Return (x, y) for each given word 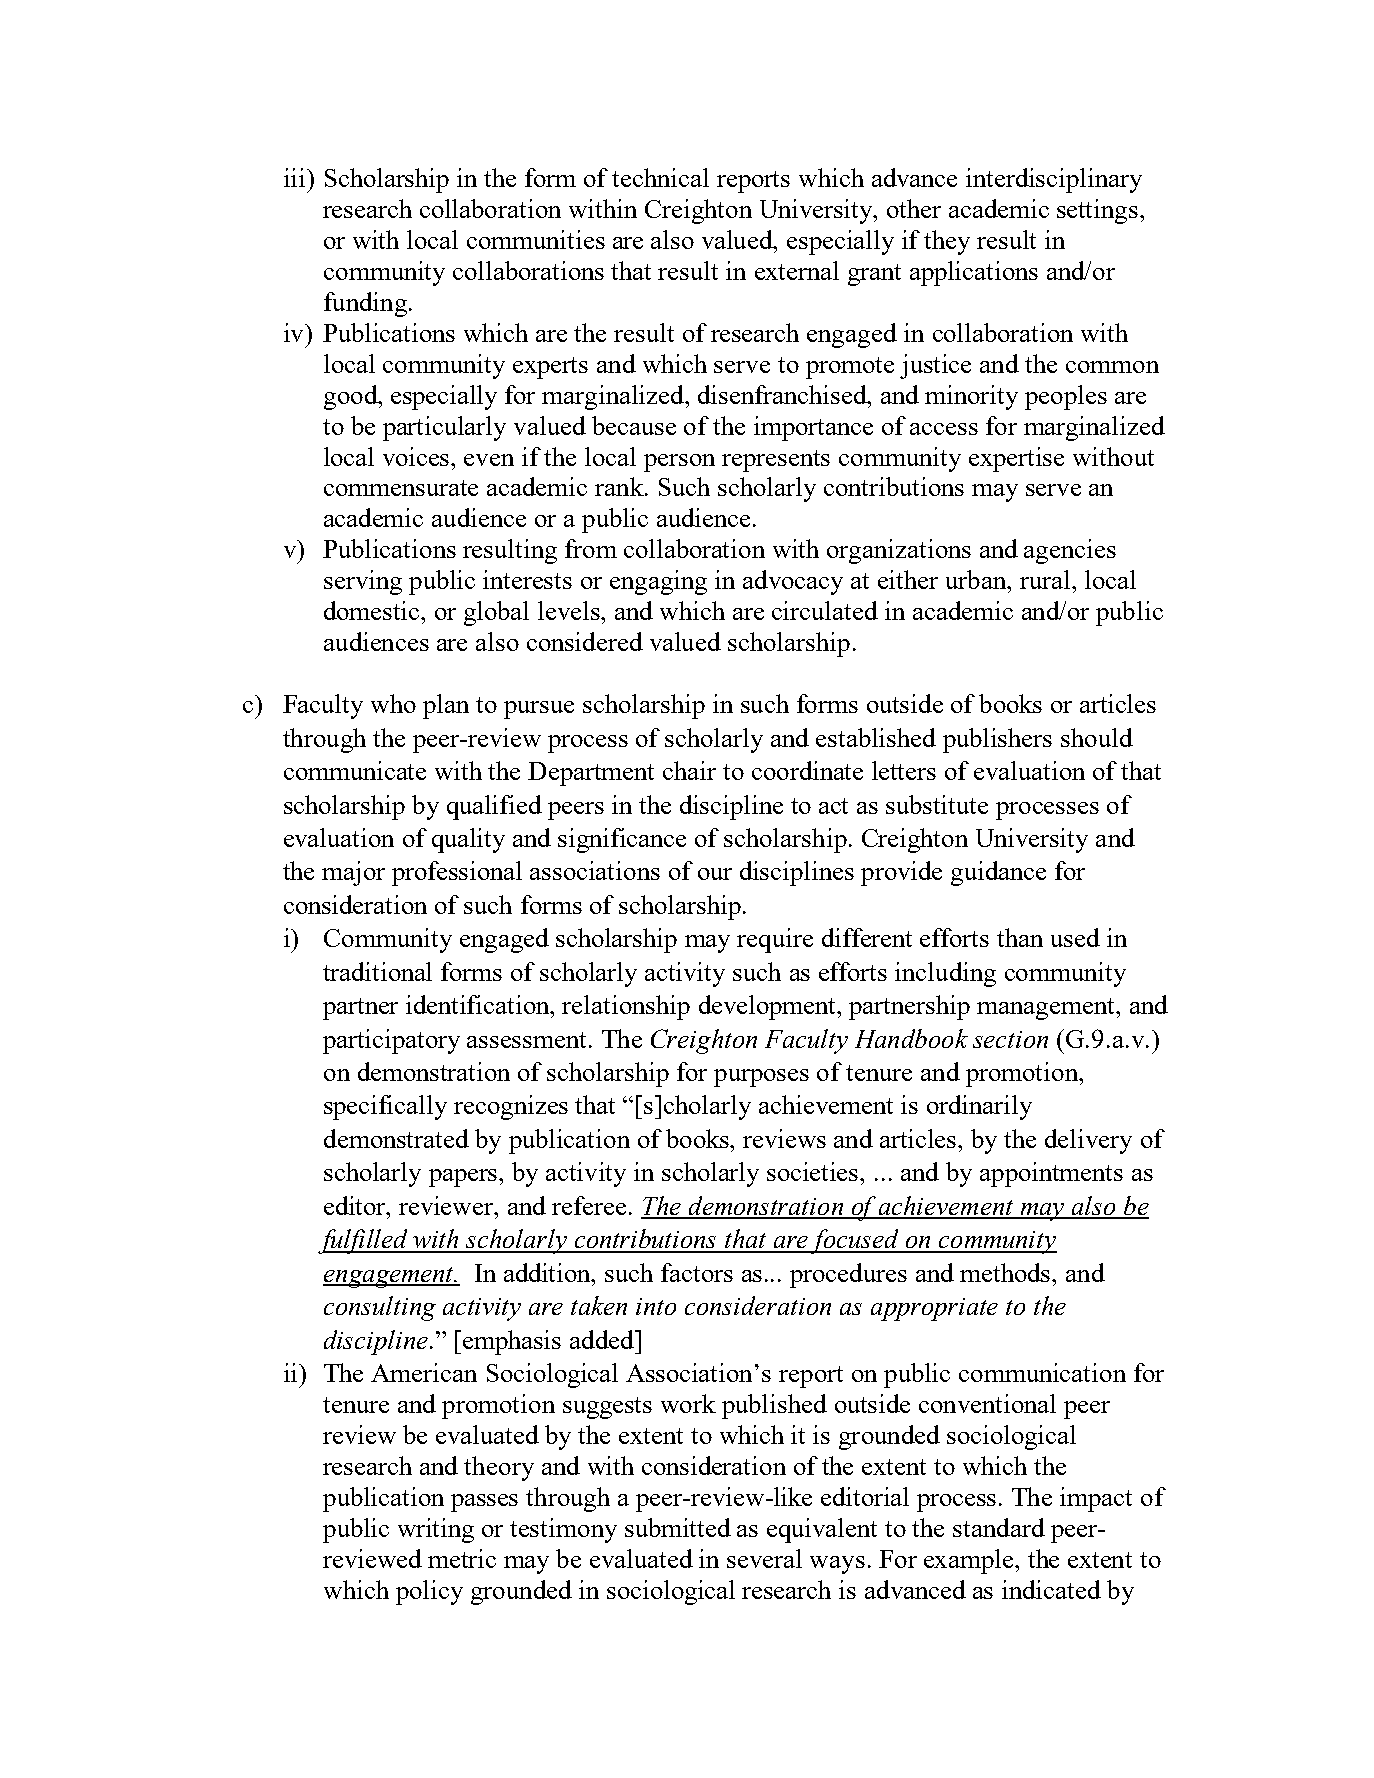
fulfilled (364, 1241)
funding (365, 304)
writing (436, 1530)
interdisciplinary (1054, 180)
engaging (658, 582)
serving (363, 582)
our (715, 874)
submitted (678, 1527)
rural (1045, 579)
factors (697, 1272)
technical (660, 177)
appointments (1051, 1174)
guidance (998, 873)
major (353, 873)
